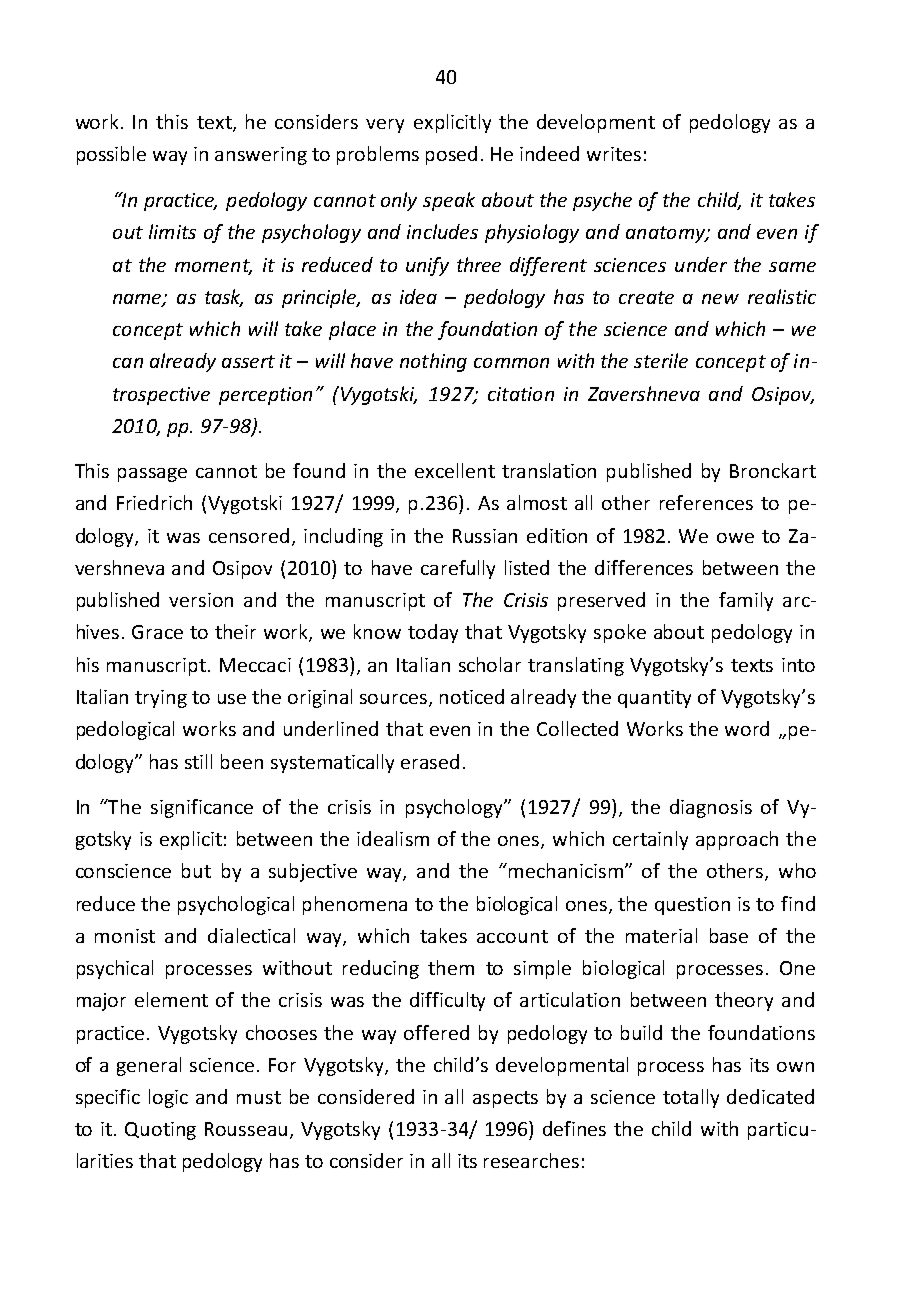 Image resolution: width=924 pixels, height=1310 pixels. What do you see at coordinates (729, 935) in the screenshot?
I see `base` at bounding box center [729, 935].
